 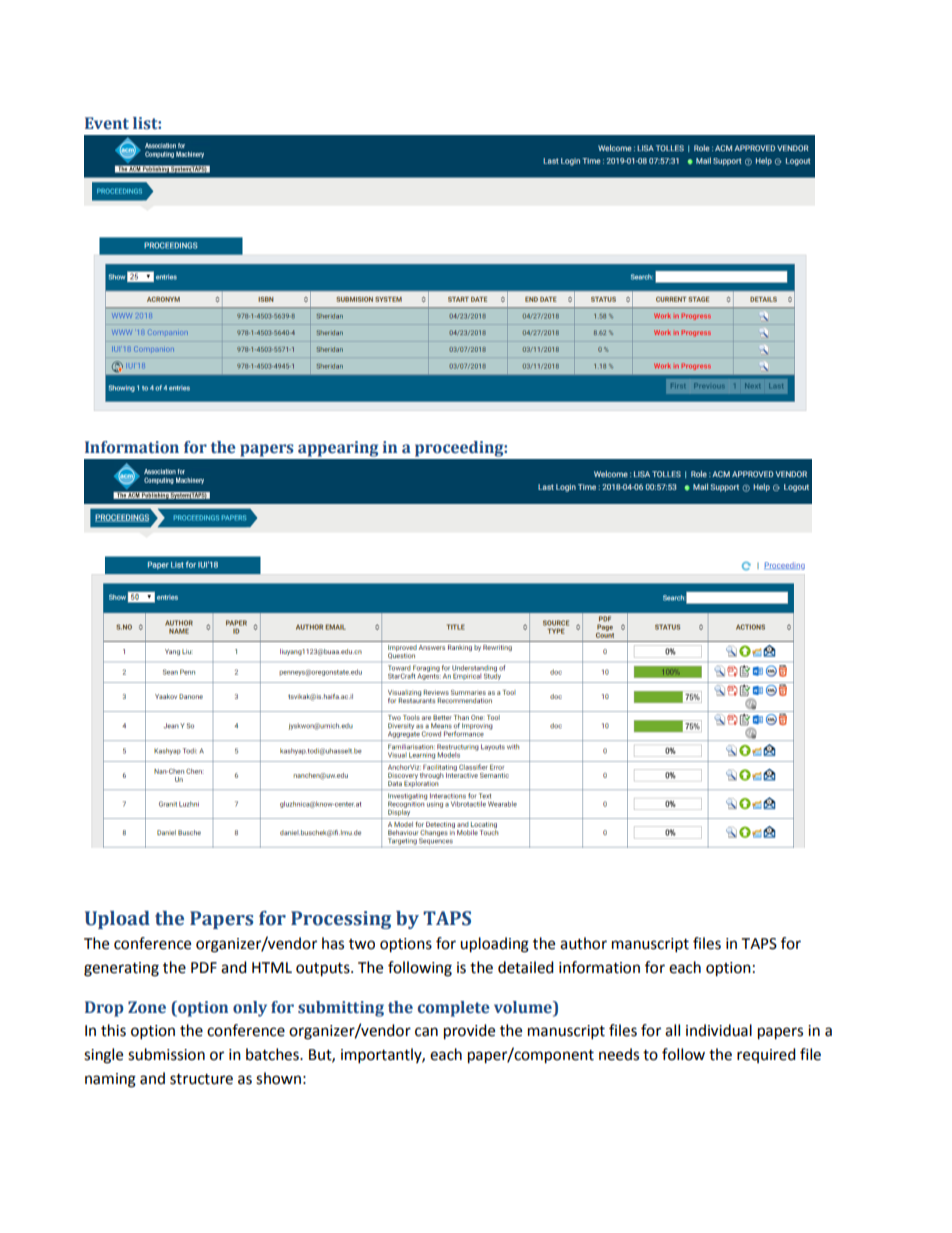 I want to click on detailed, so click(x=526, y=967).
